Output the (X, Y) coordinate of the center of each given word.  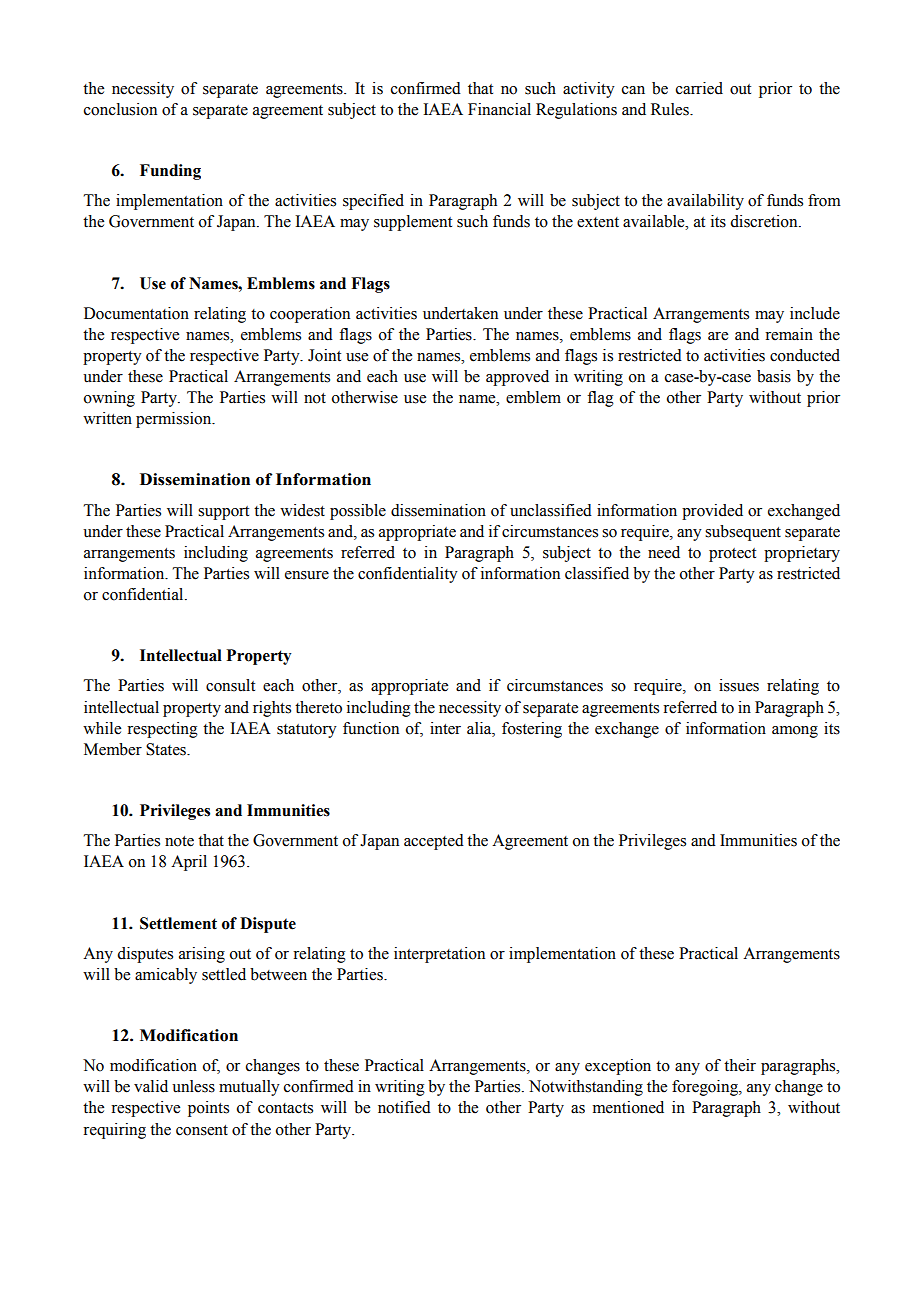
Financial (499, 109)
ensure (307, 575)
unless (193, 1086)
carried (699, 88)
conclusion (120, 109)
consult (230, 685)
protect (732, 555)
